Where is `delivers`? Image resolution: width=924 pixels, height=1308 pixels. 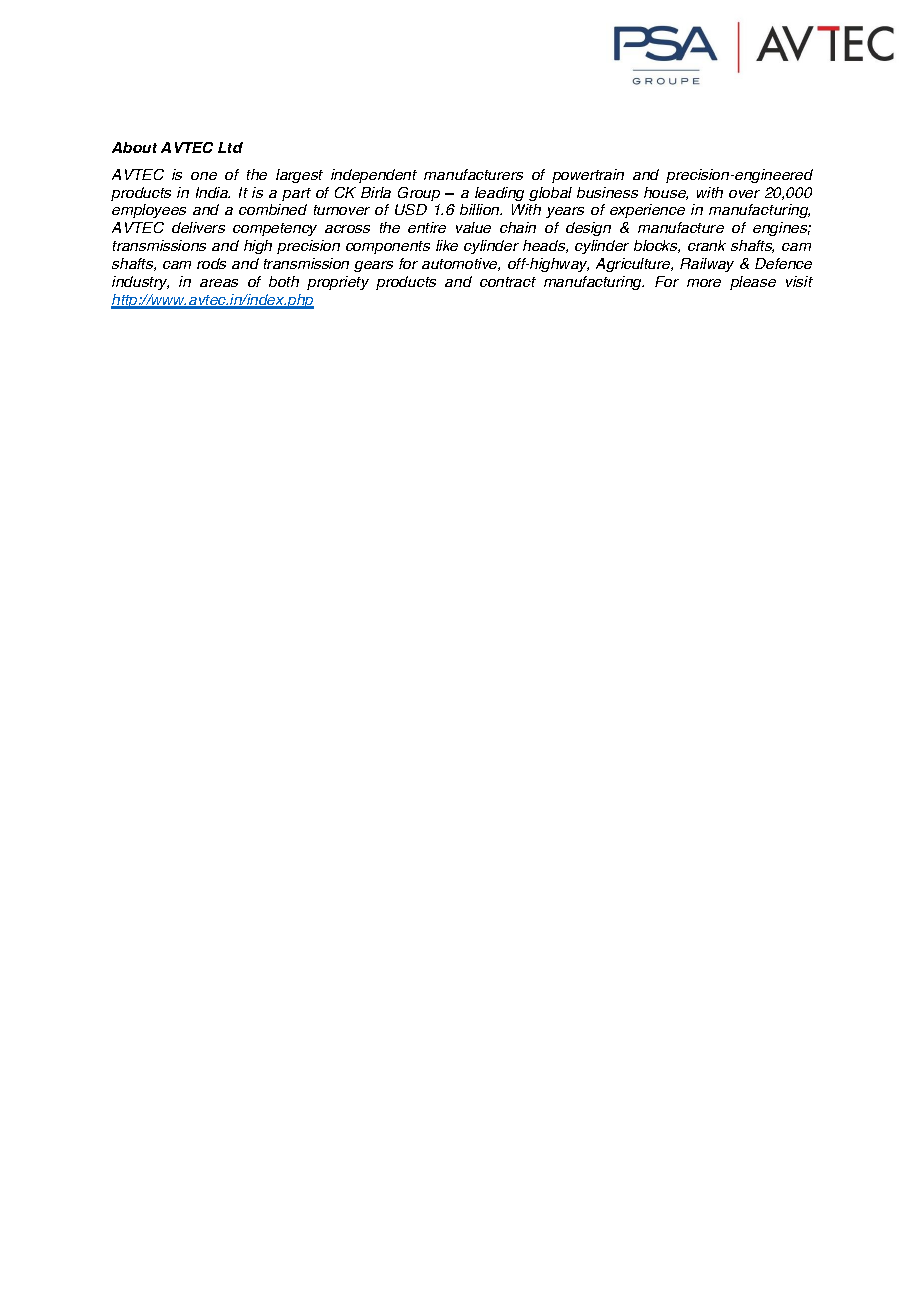 delivers is located at coordinates (198, 227).
